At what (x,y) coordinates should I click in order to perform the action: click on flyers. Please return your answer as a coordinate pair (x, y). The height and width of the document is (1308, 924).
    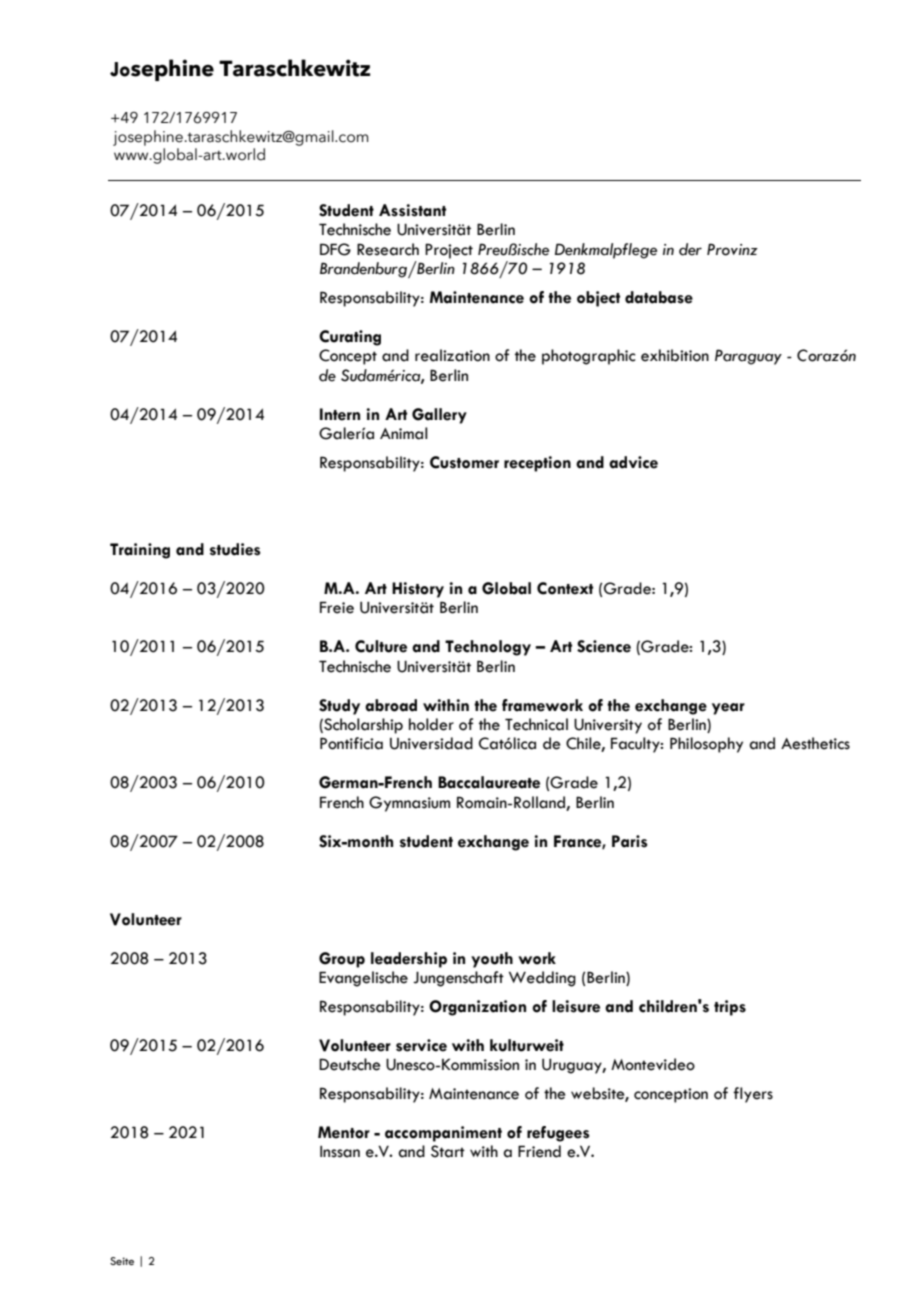
    Looking at the image, I should click on (753, 1095).
